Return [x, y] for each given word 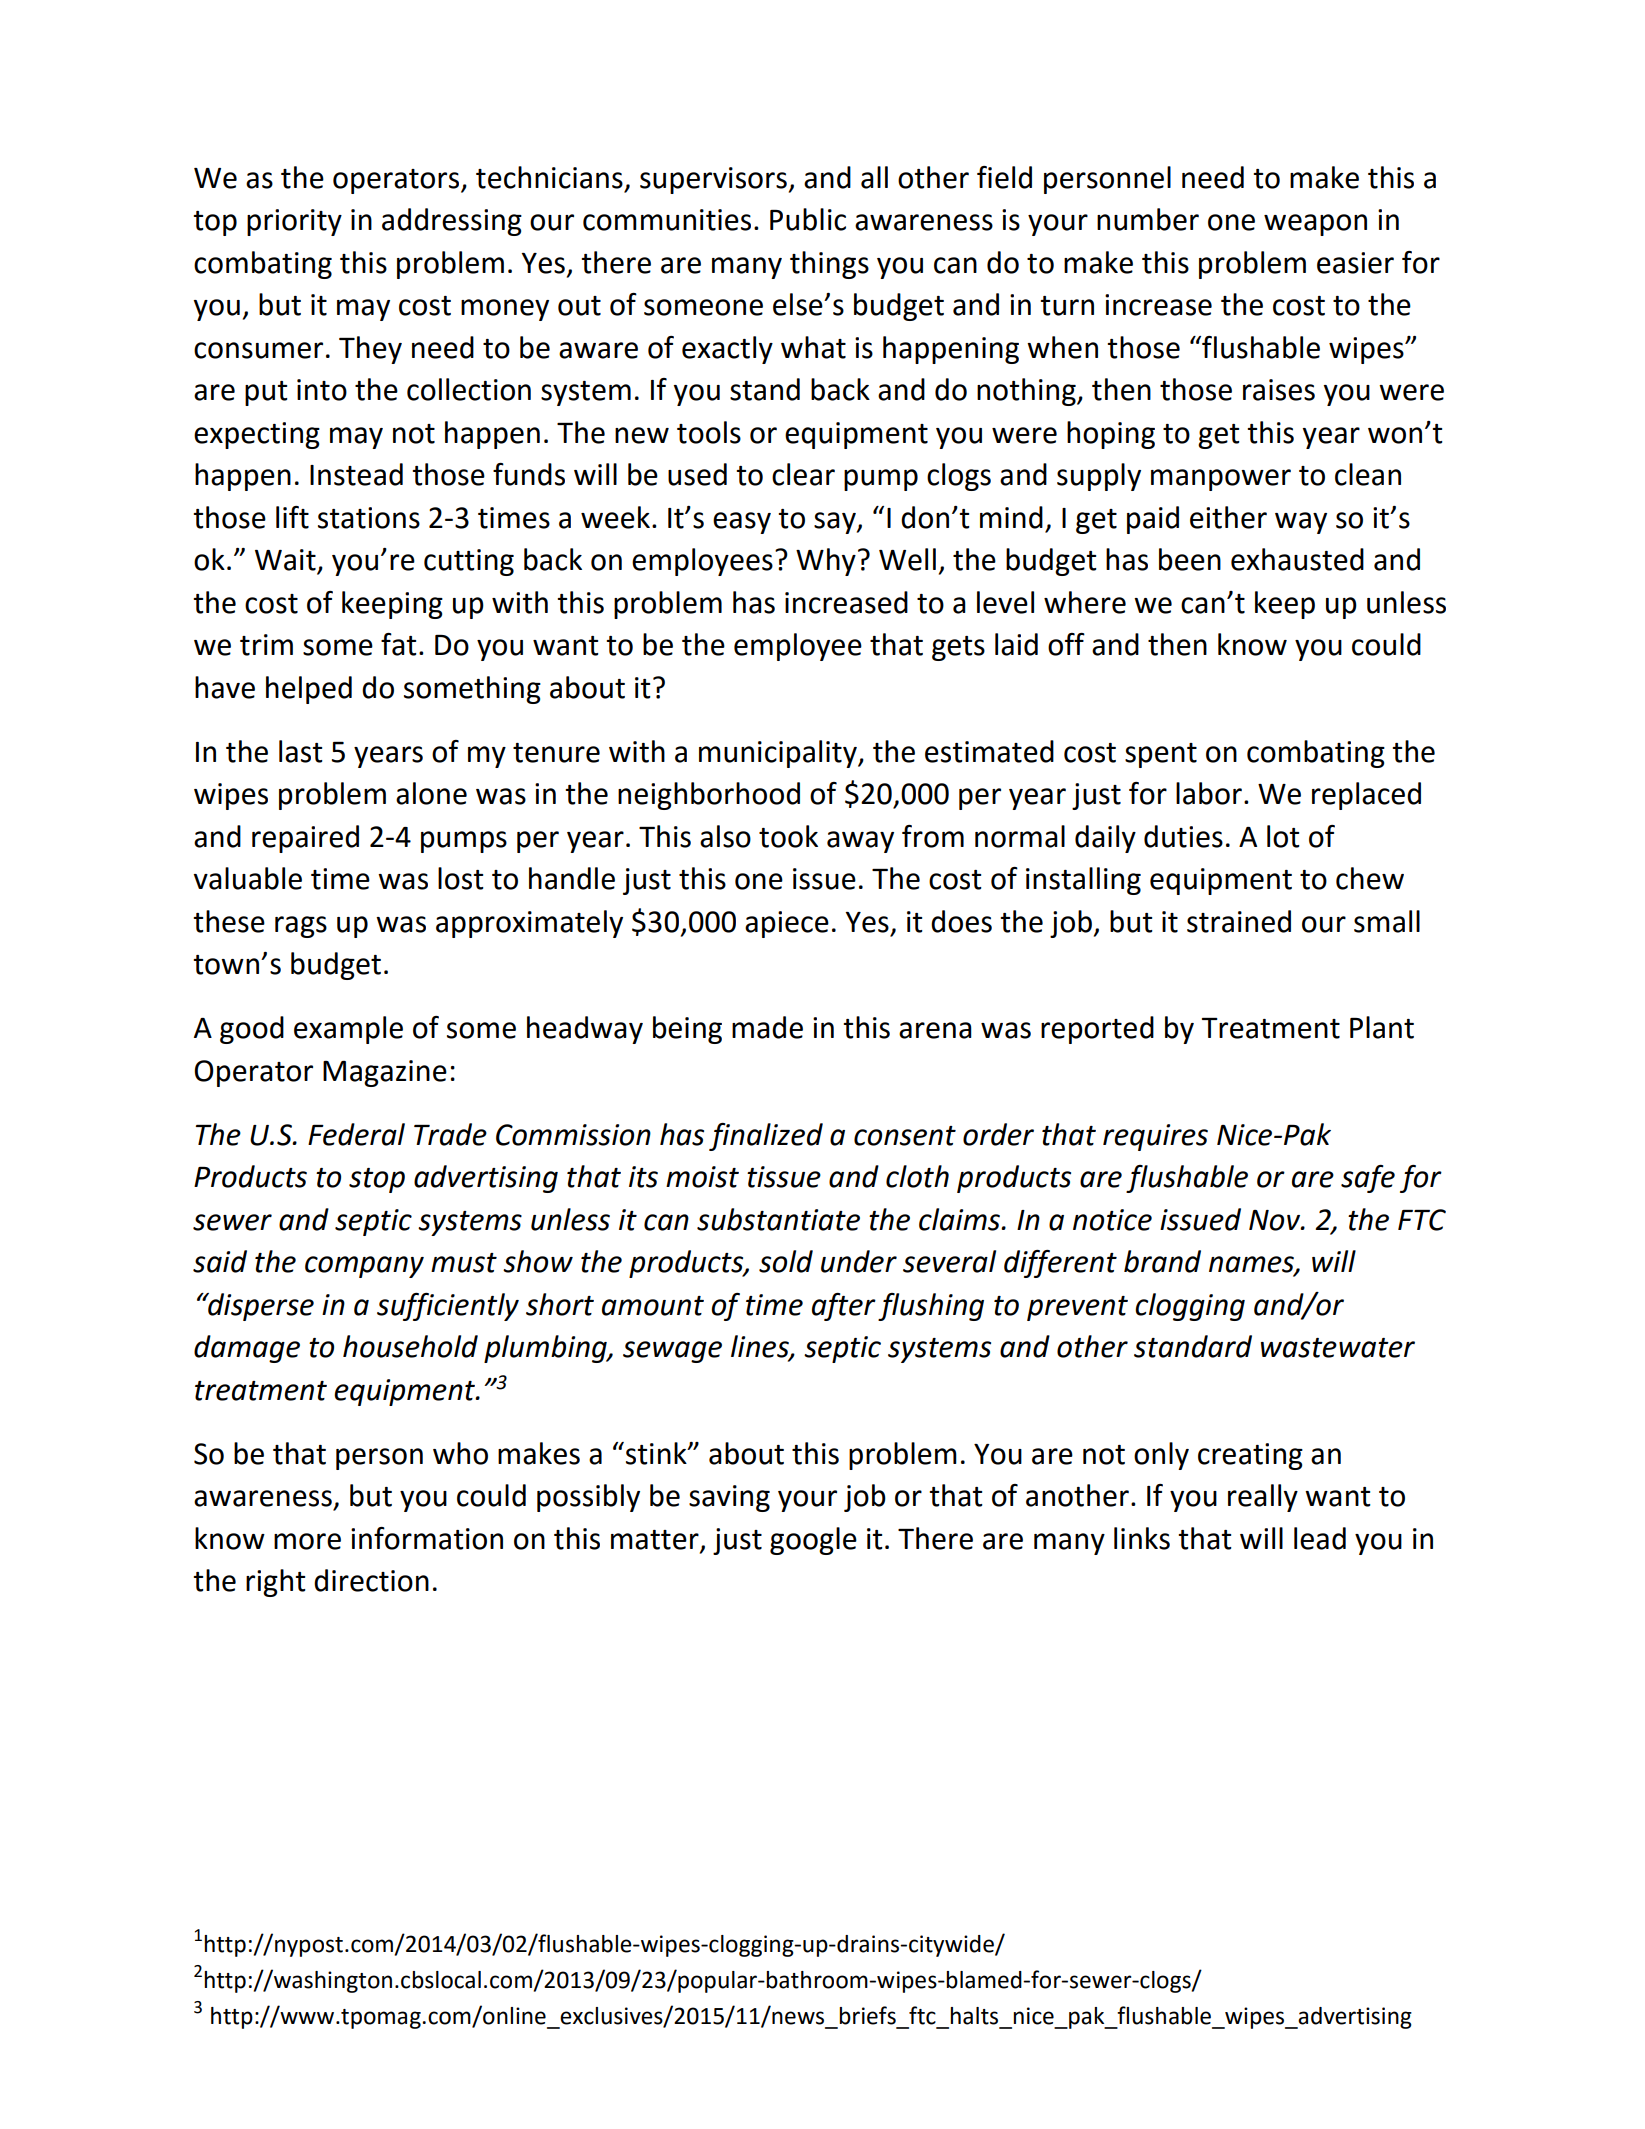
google [813, 1541]
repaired [305, 839]
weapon [1315, 225]
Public [808, 219]
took [788, 836]
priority [294, 222]
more [307, 1541]
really [1263, 1498]
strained [1239, 921]
